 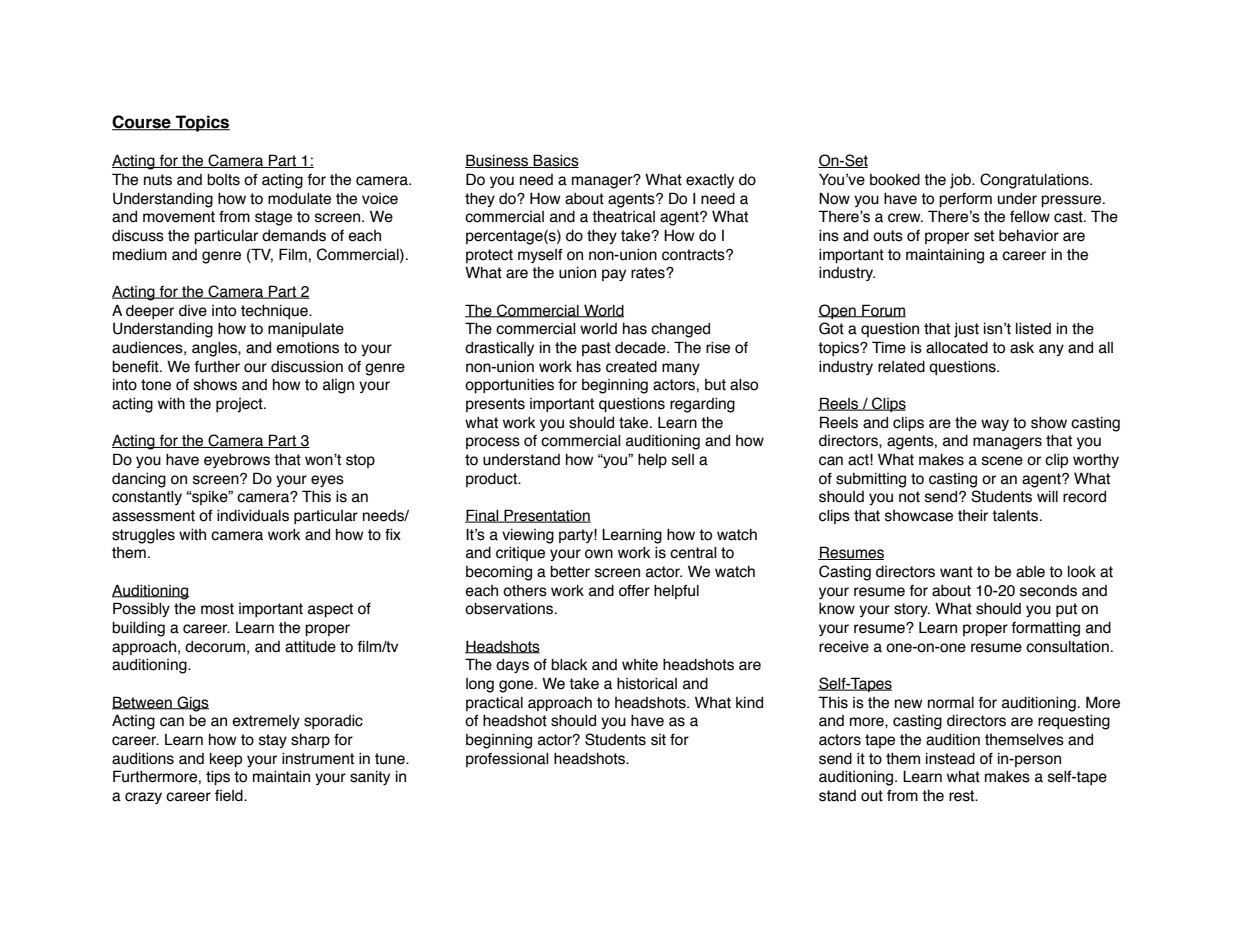 I want to click on bolts, so click(x=223, y=180).
